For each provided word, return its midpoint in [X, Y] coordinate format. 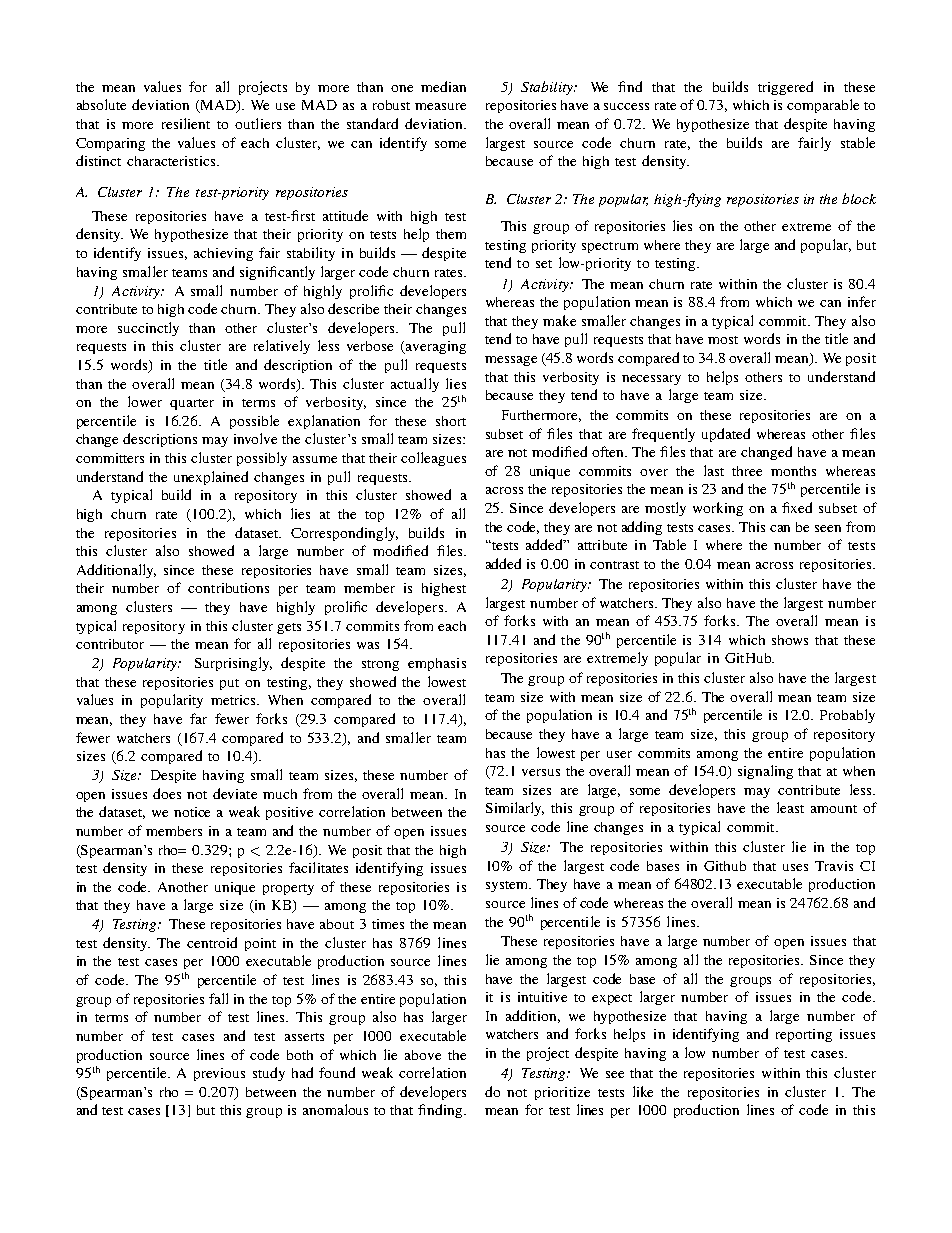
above [423, 1055]
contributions [228, 588]
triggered [785, 88]
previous [219, 1074]
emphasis [437, 664]
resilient [186, 123]
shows [790, 640]
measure [440, 106]
